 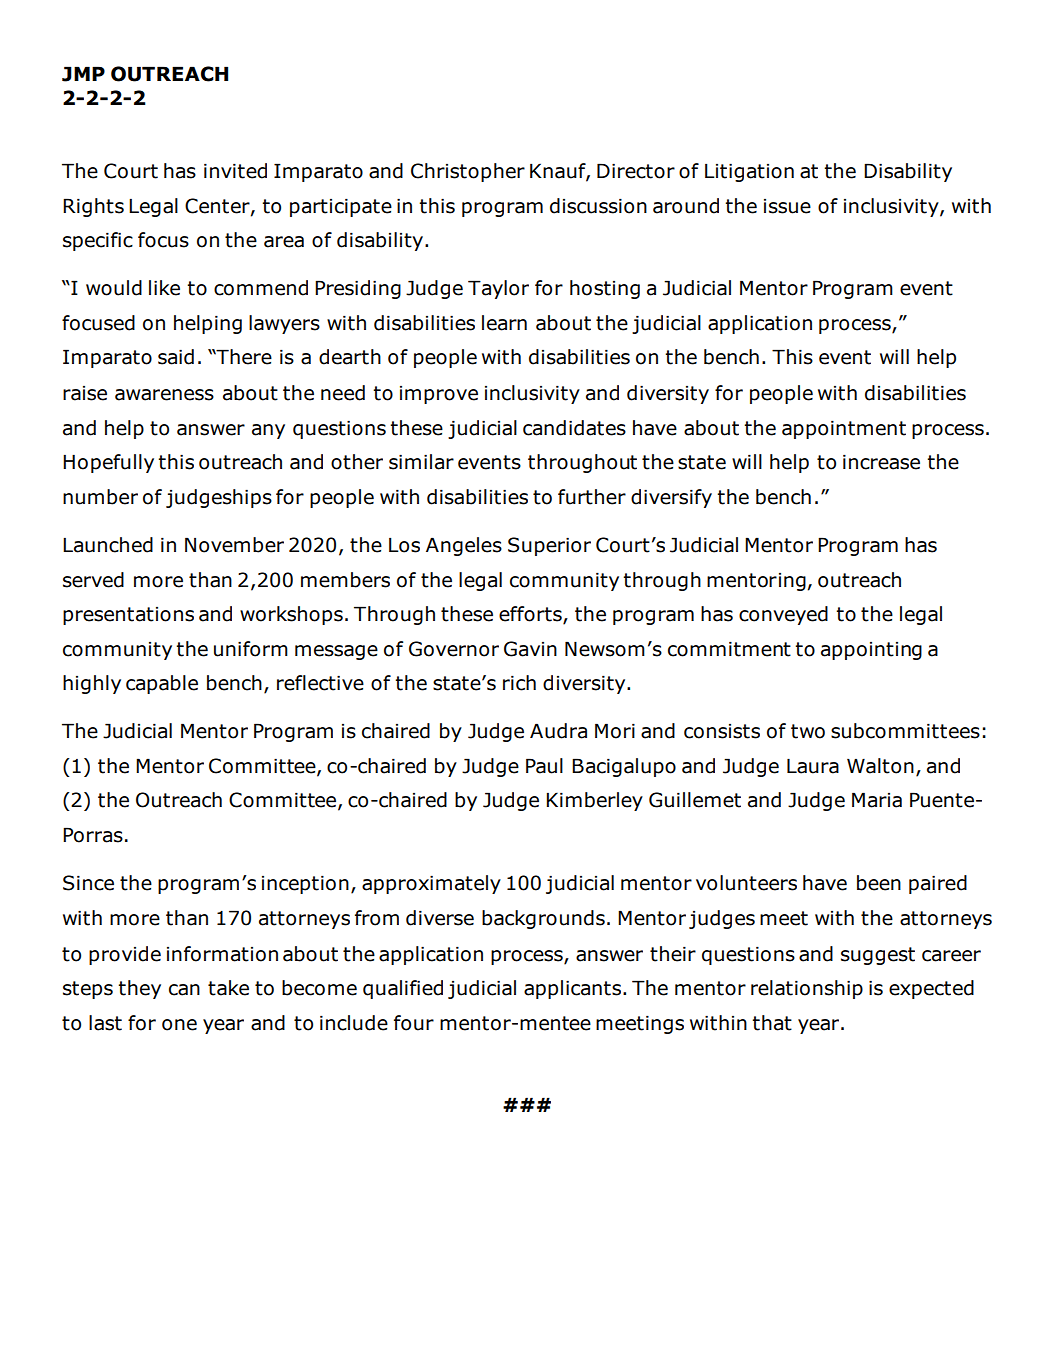 I want to click on relationship, so click(x=807, y=989).
